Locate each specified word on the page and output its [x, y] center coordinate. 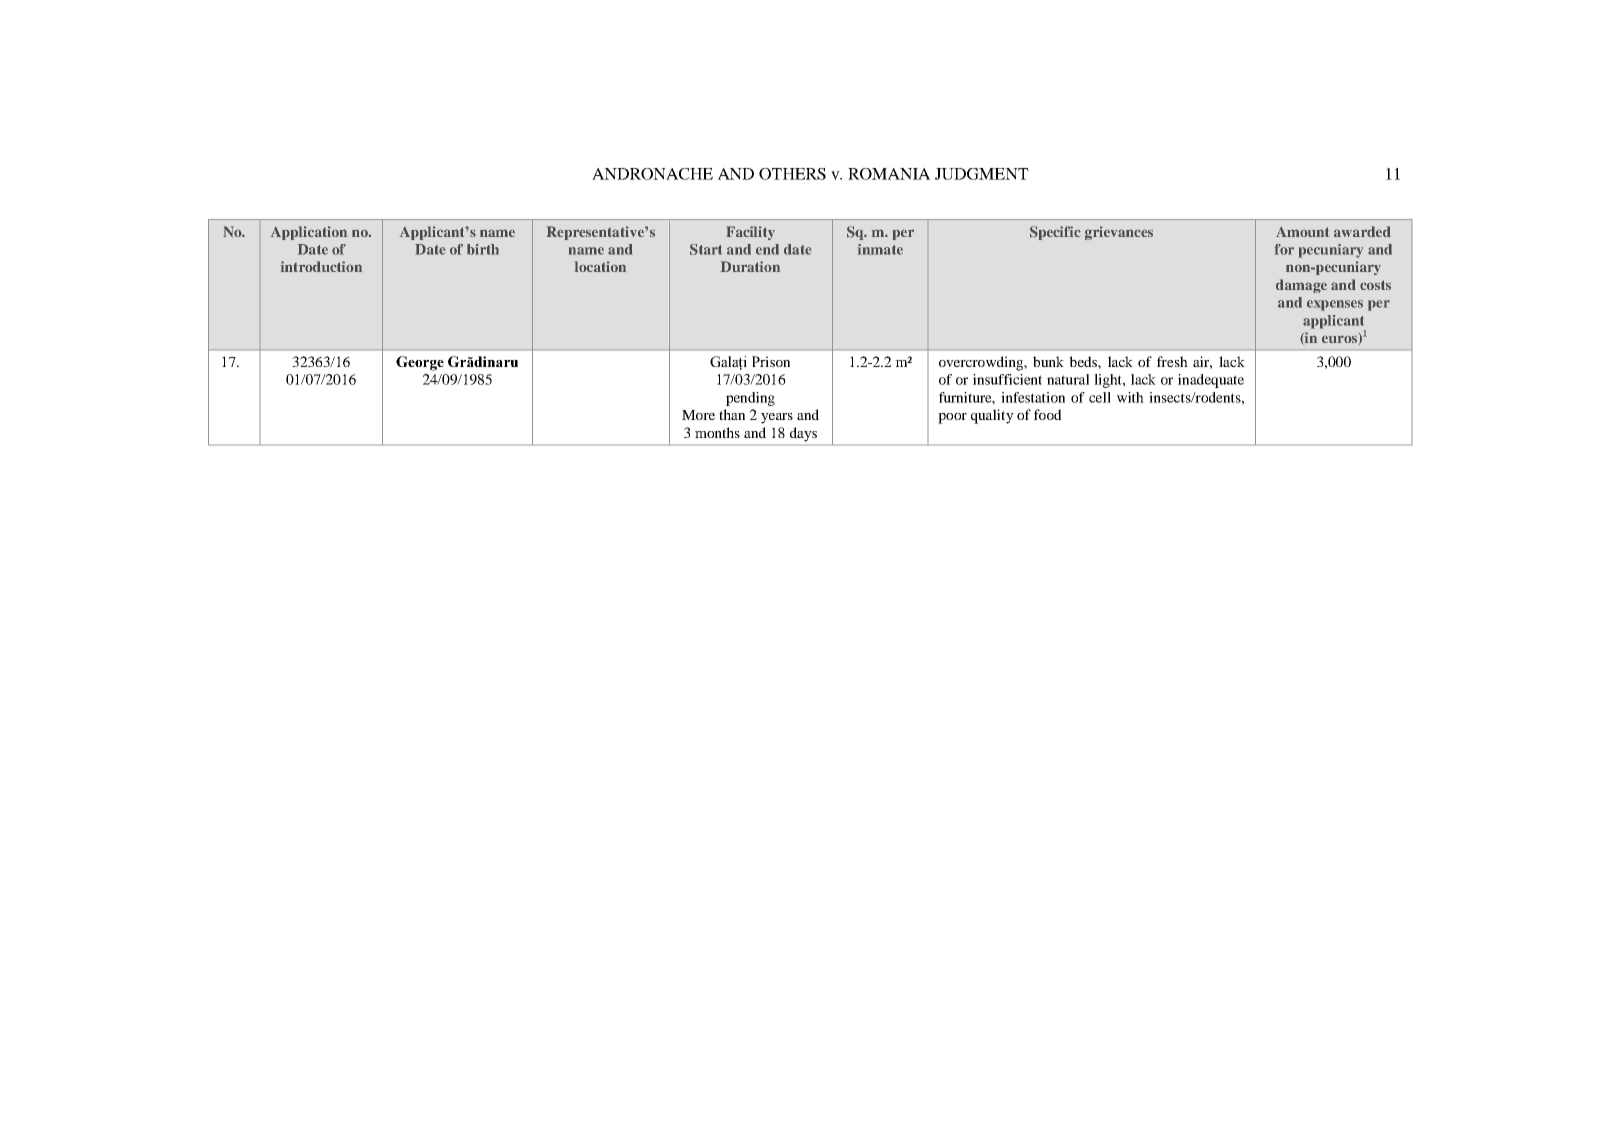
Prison [771, 361]
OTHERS [792, 174]
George [420, 363]
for [1284, 249]
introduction [321, 266]
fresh [1172, 361]
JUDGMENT [982, 174]
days [803, 434]
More [698, 415]
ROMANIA [889, 174]
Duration [750, 266]
